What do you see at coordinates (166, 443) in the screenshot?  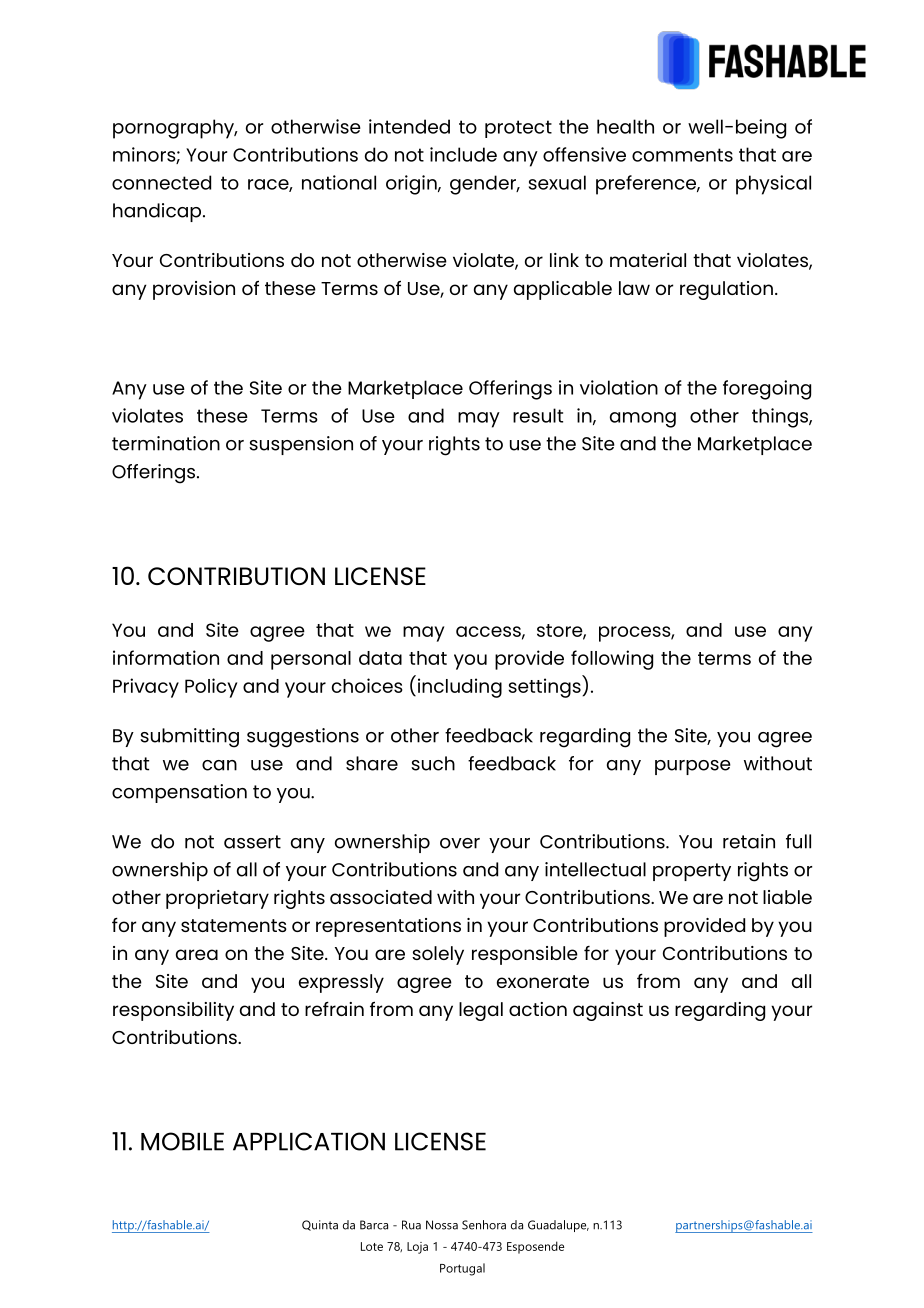 I see `termination` at bounding box center [166, 443].
